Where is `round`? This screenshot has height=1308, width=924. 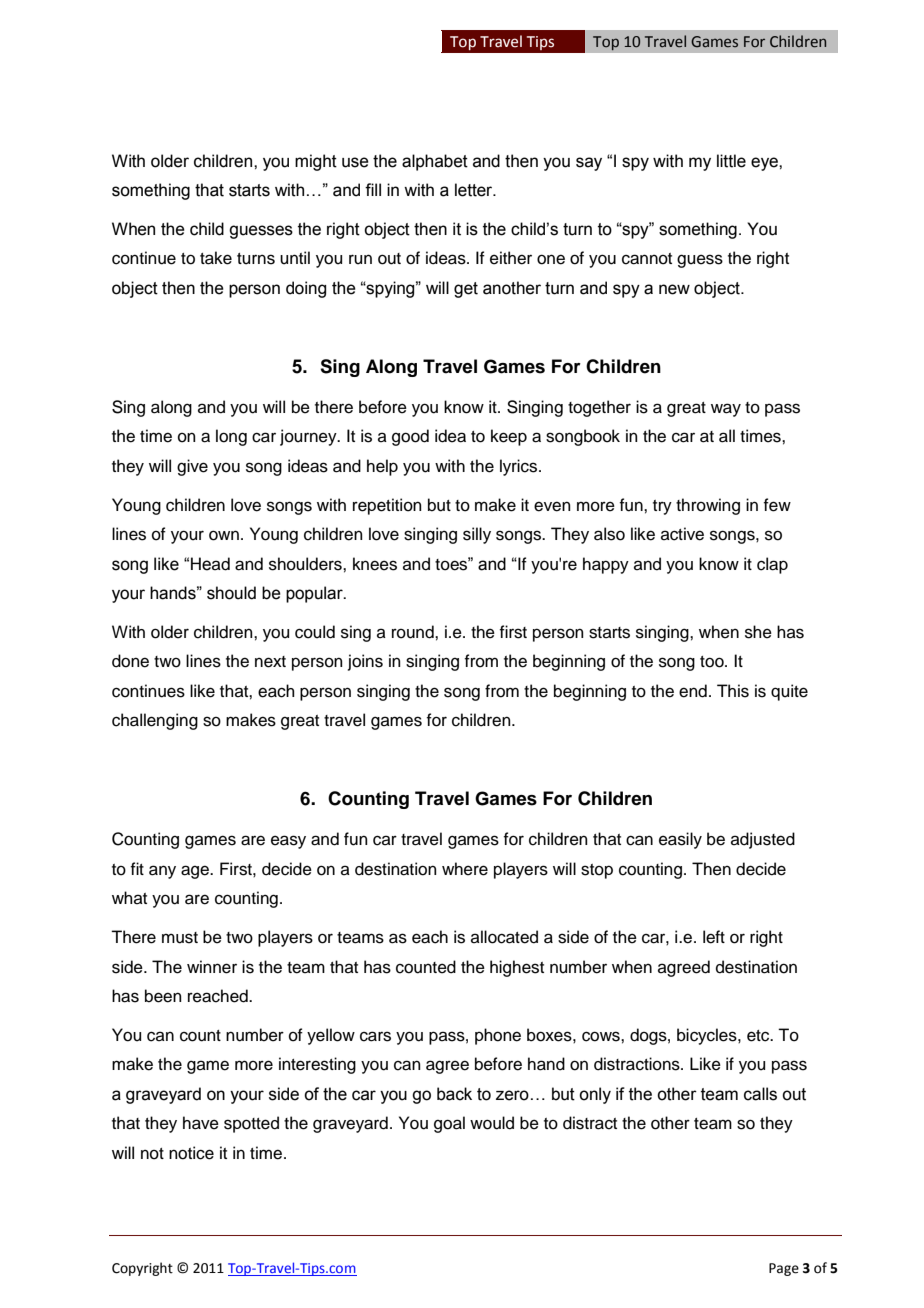
round is located at coordinates (414, 632).
